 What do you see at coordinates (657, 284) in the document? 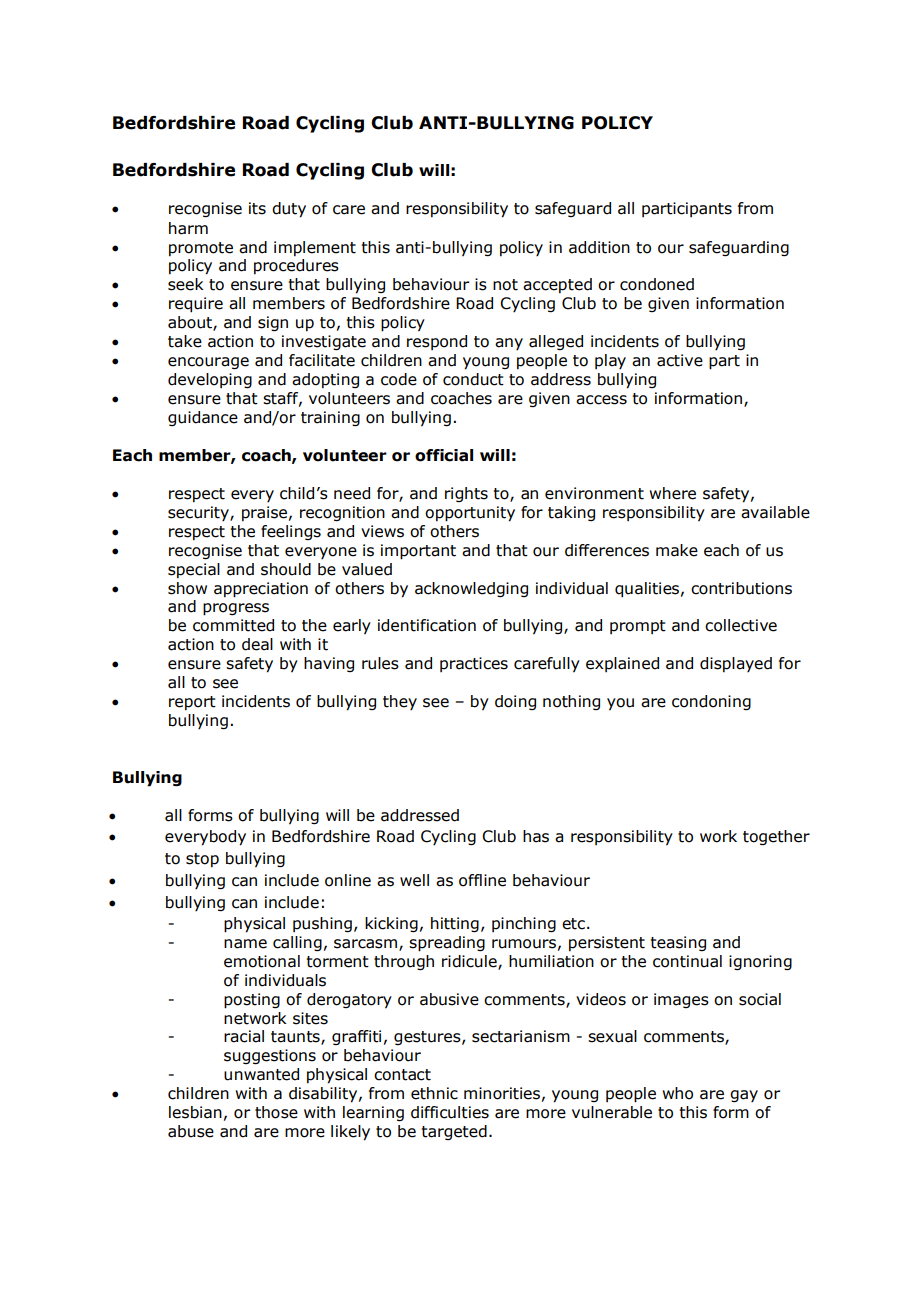
I see `condoned` at bounding box center [657, 284].
